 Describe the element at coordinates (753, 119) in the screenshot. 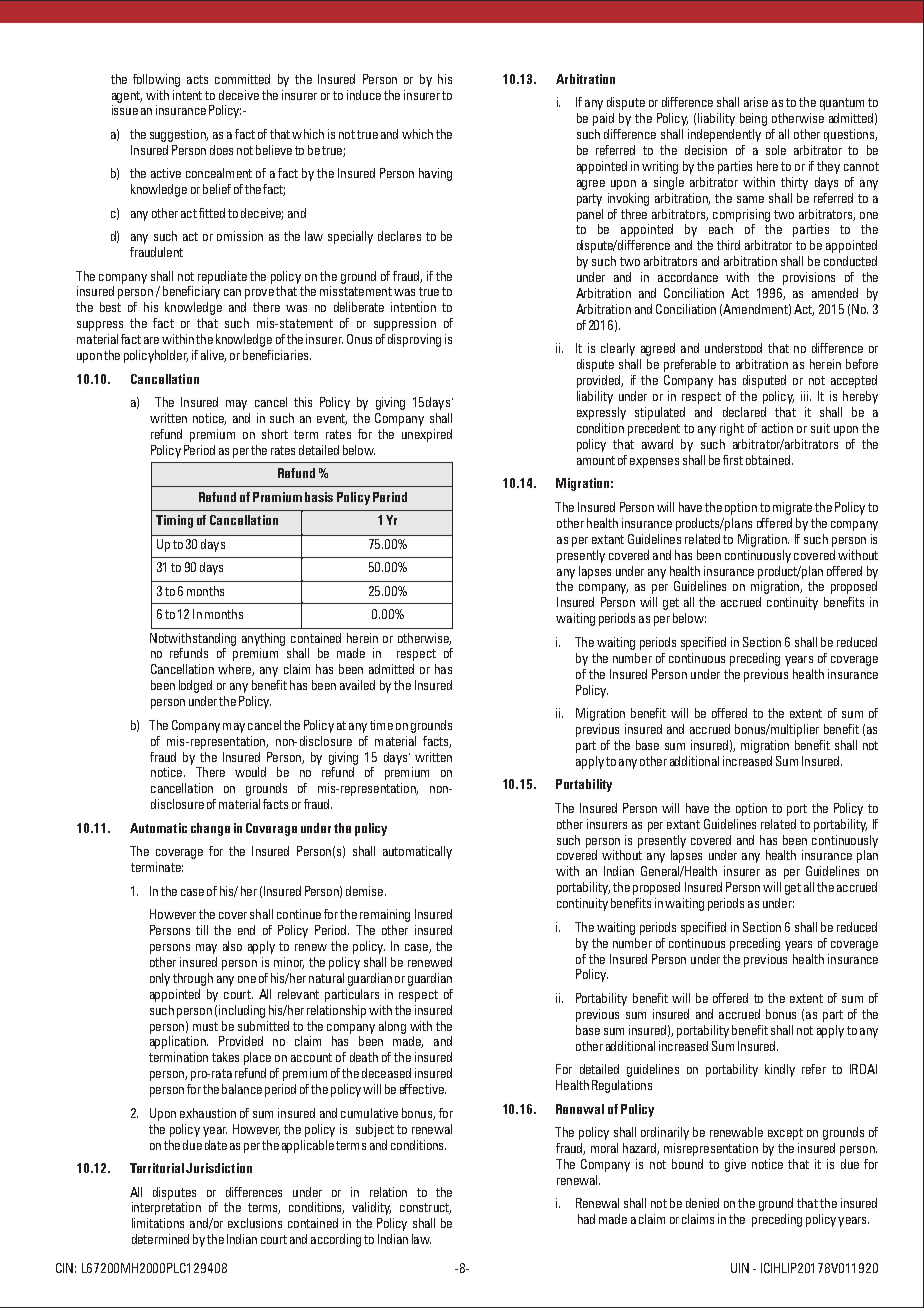

I see `being` at that location.
